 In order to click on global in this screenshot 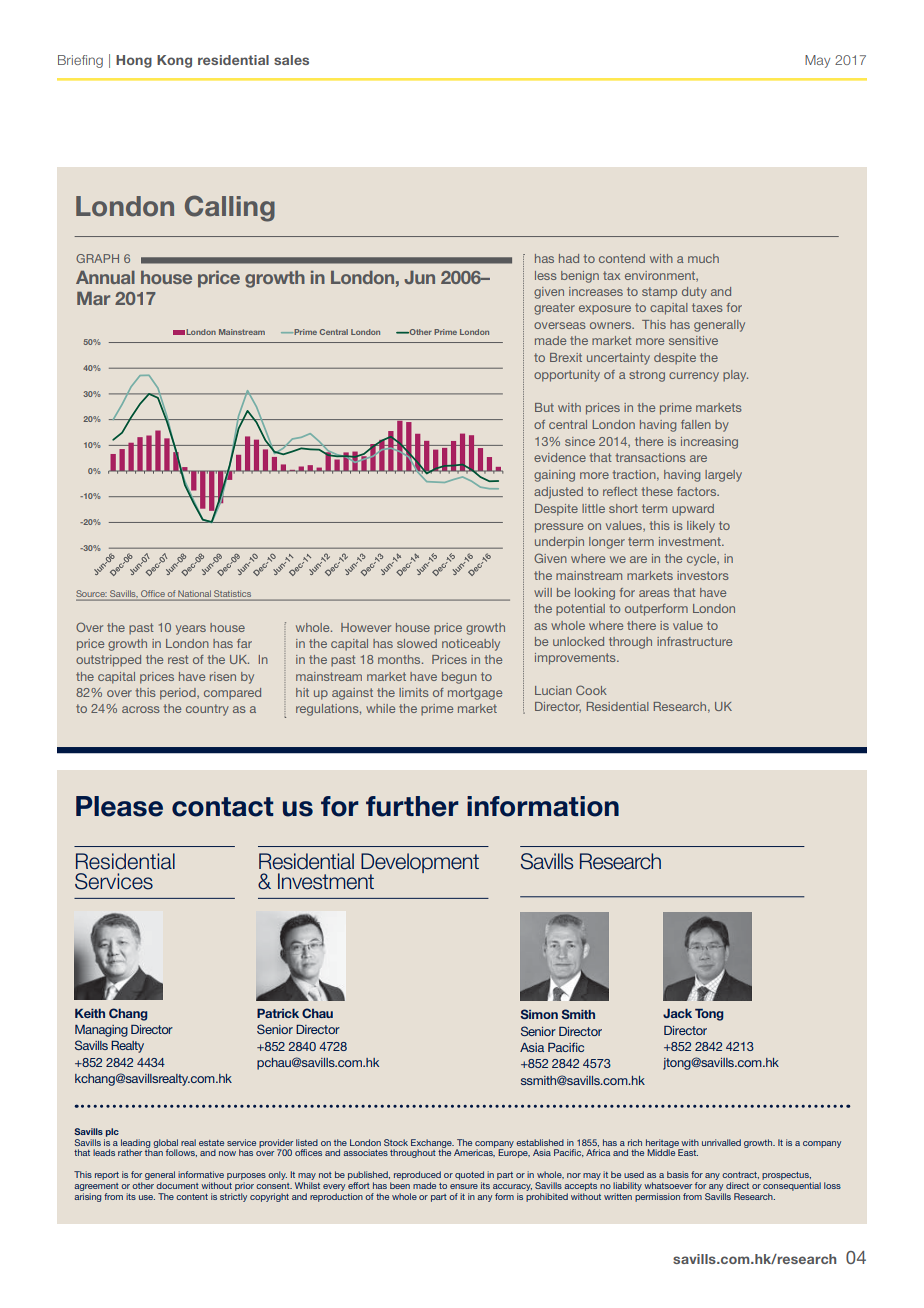, I will do `click(165, 1144)`.
